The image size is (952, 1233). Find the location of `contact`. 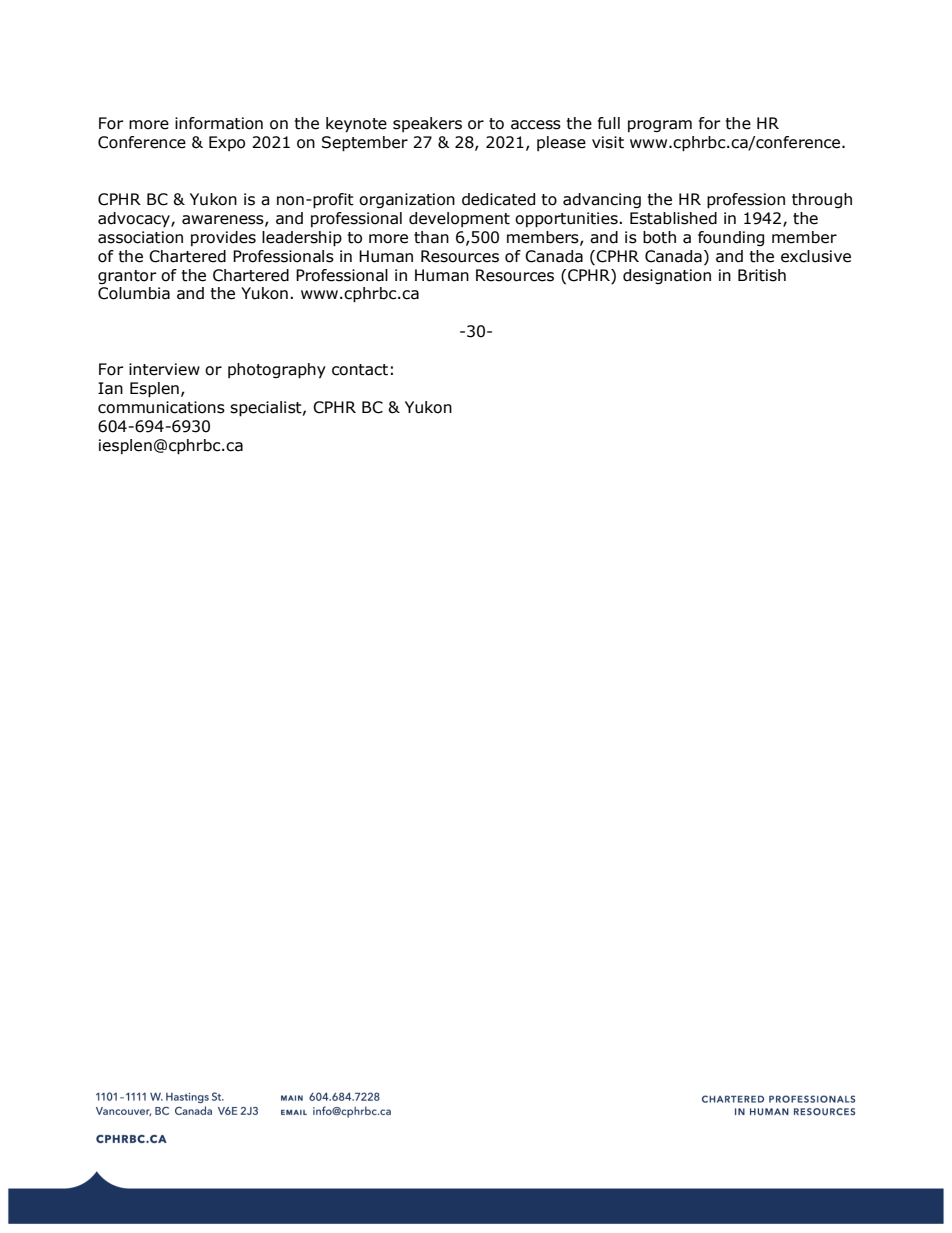

contact is located at coordinates (360, 370).
